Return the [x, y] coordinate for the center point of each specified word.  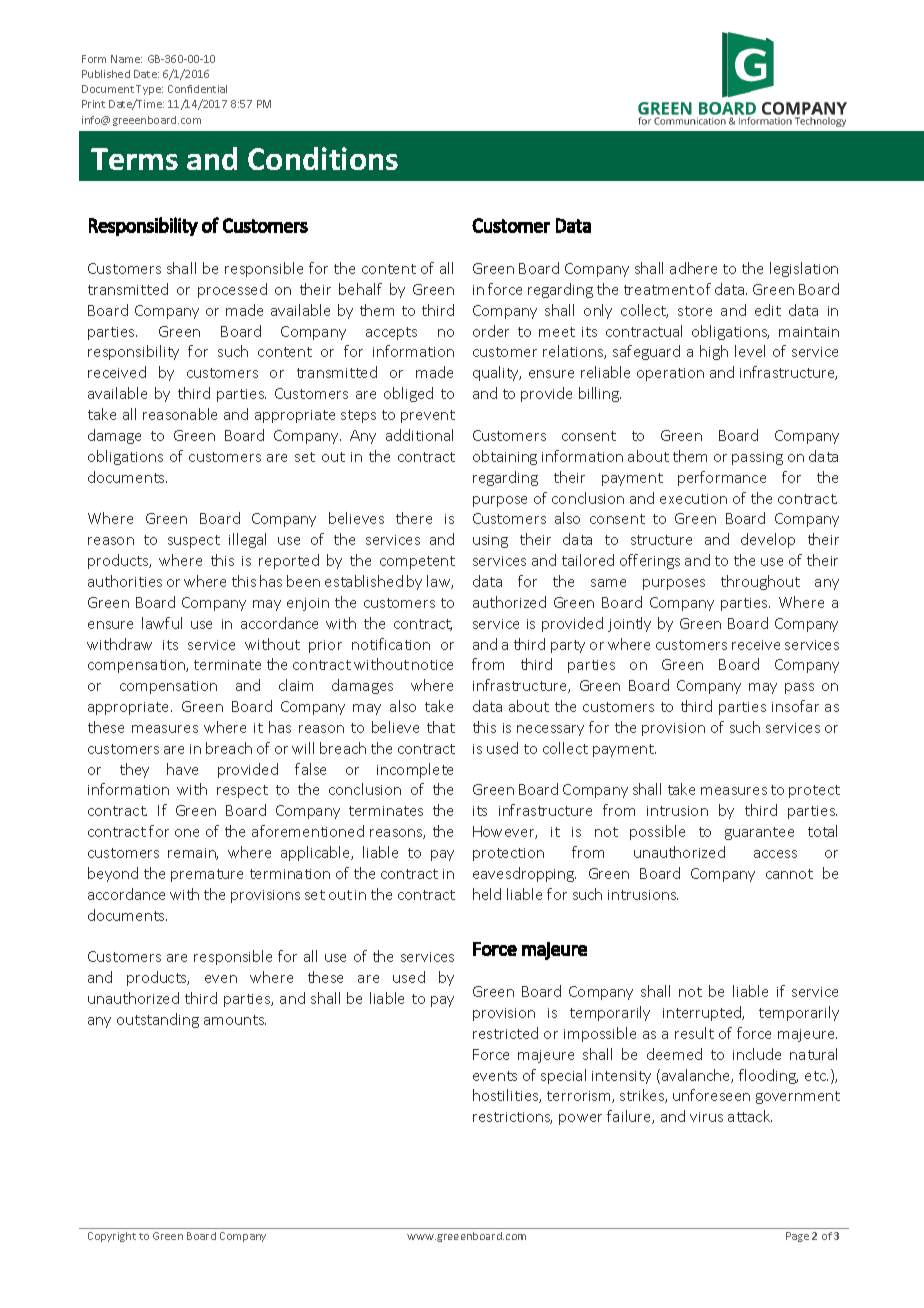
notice [432, 665]
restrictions [512, 1118]
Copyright [112, 1237]
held [487, 894]
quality [497, 373]
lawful [162, 623]
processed [232, 290]
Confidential [197, 89]
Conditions [323, 158]
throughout [760, 582]
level [750, 351]
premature [207, 875]
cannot [789, 874]
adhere [693, 268]
